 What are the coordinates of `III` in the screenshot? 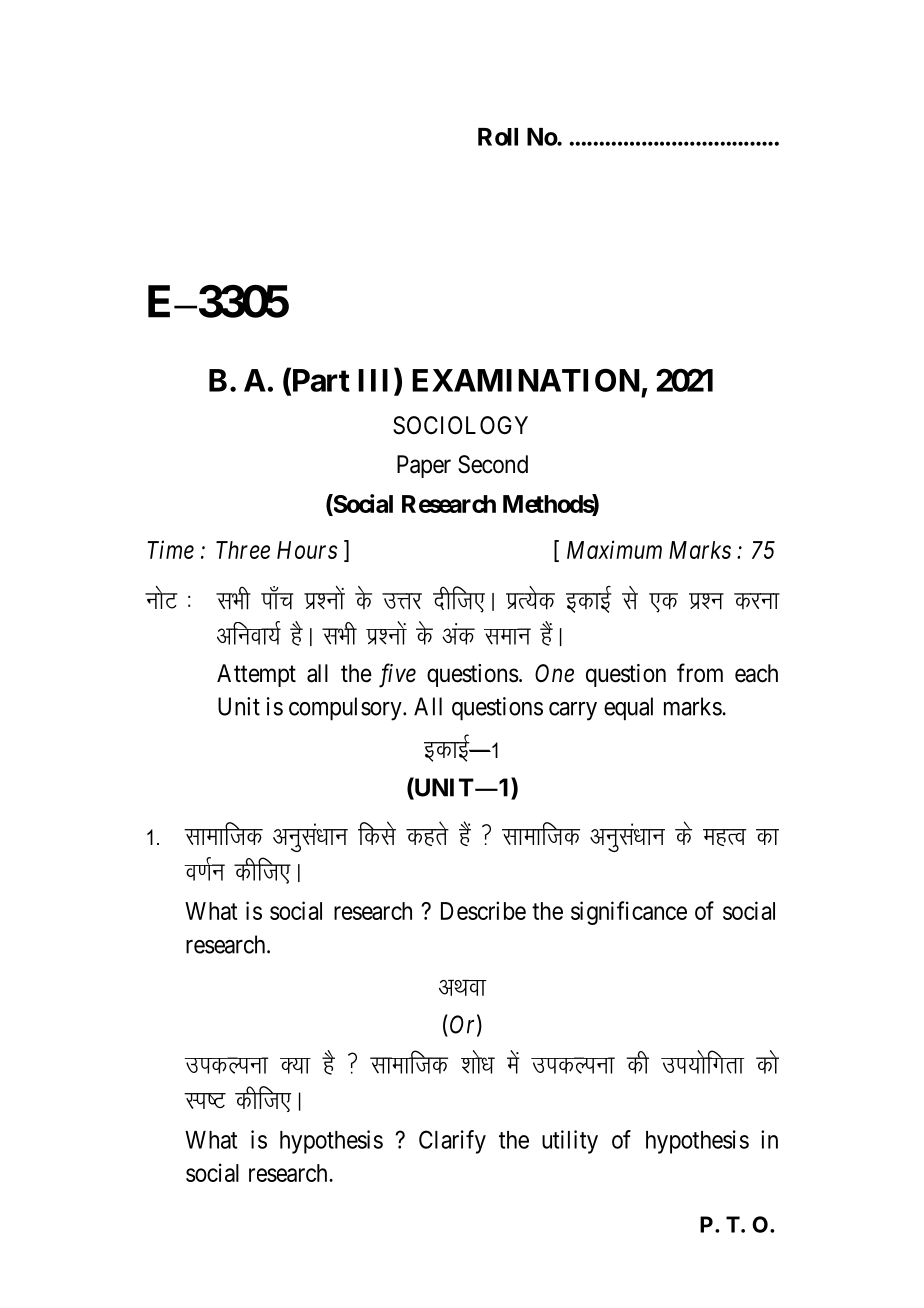 It's located at (376, 380).
